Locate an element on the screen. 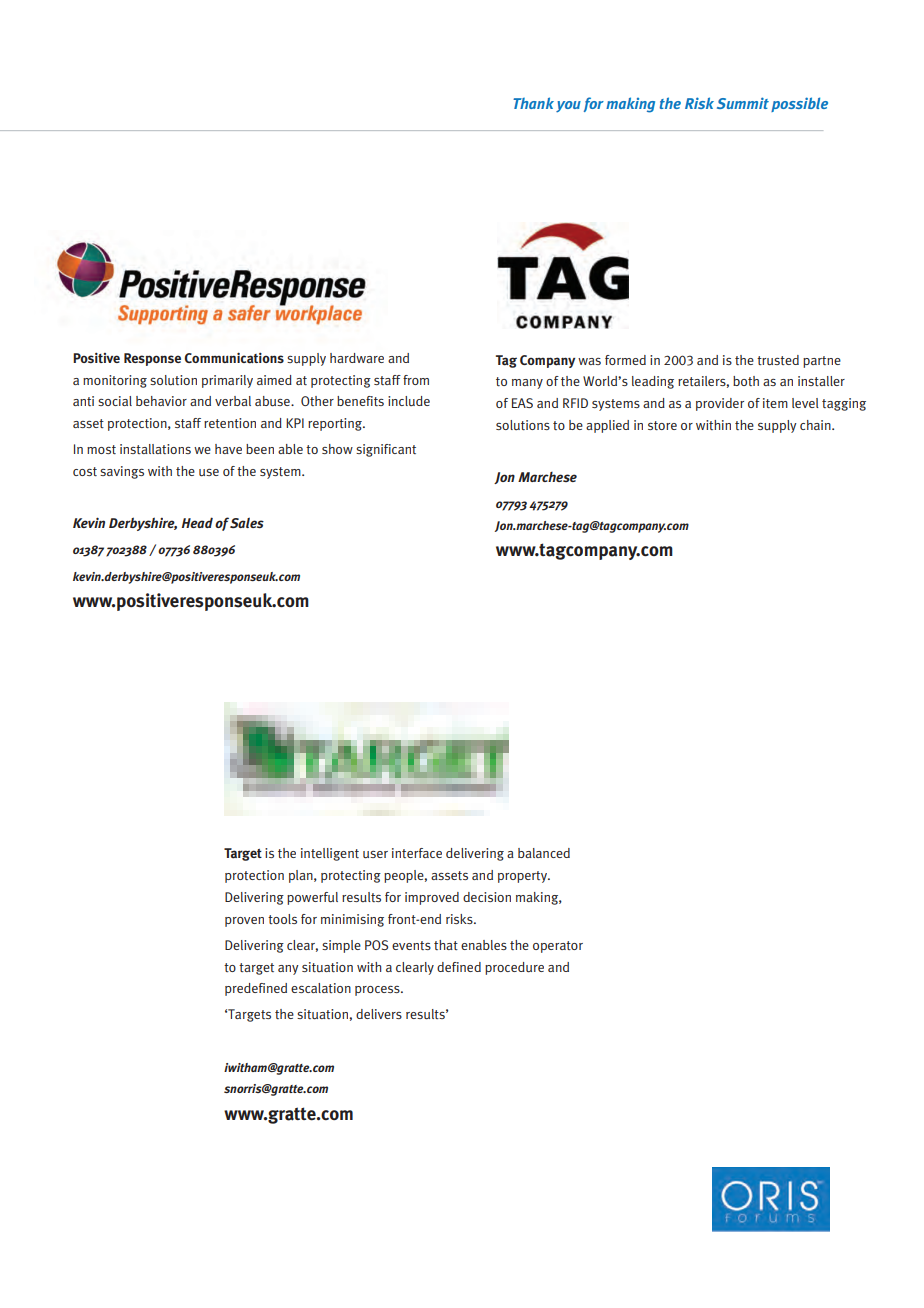 Image resolution: width=924 pixels, height=1308 pixels. operator is located at coordinates (558, 947).
